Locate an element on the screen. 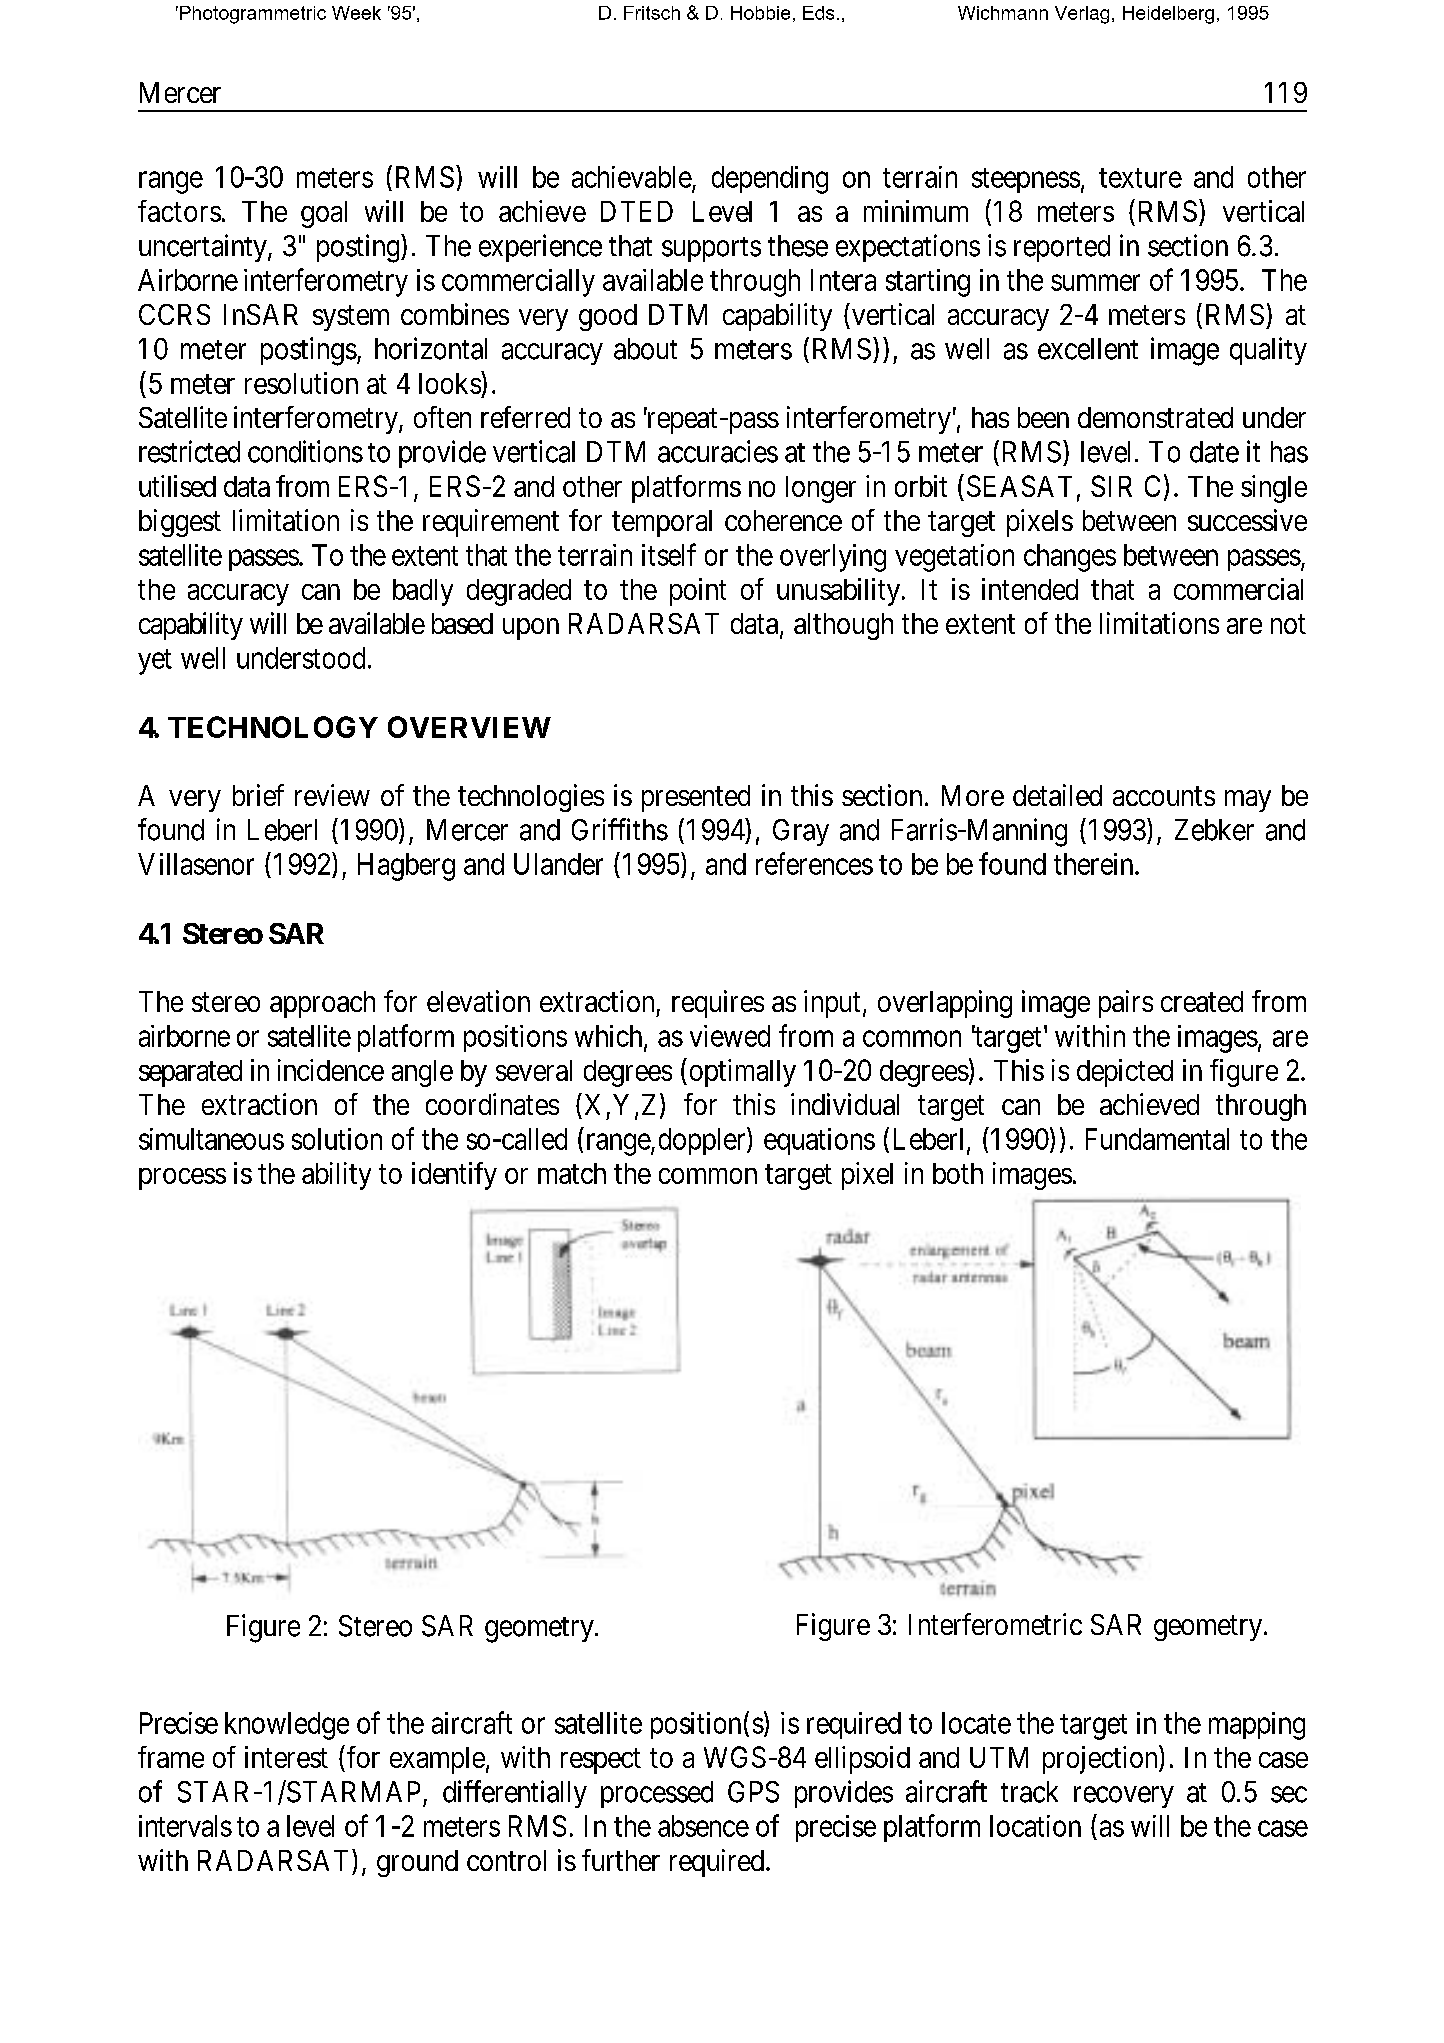 This screenshot has width=1444, height=2043. Week is located at coordinates (356, 13).
